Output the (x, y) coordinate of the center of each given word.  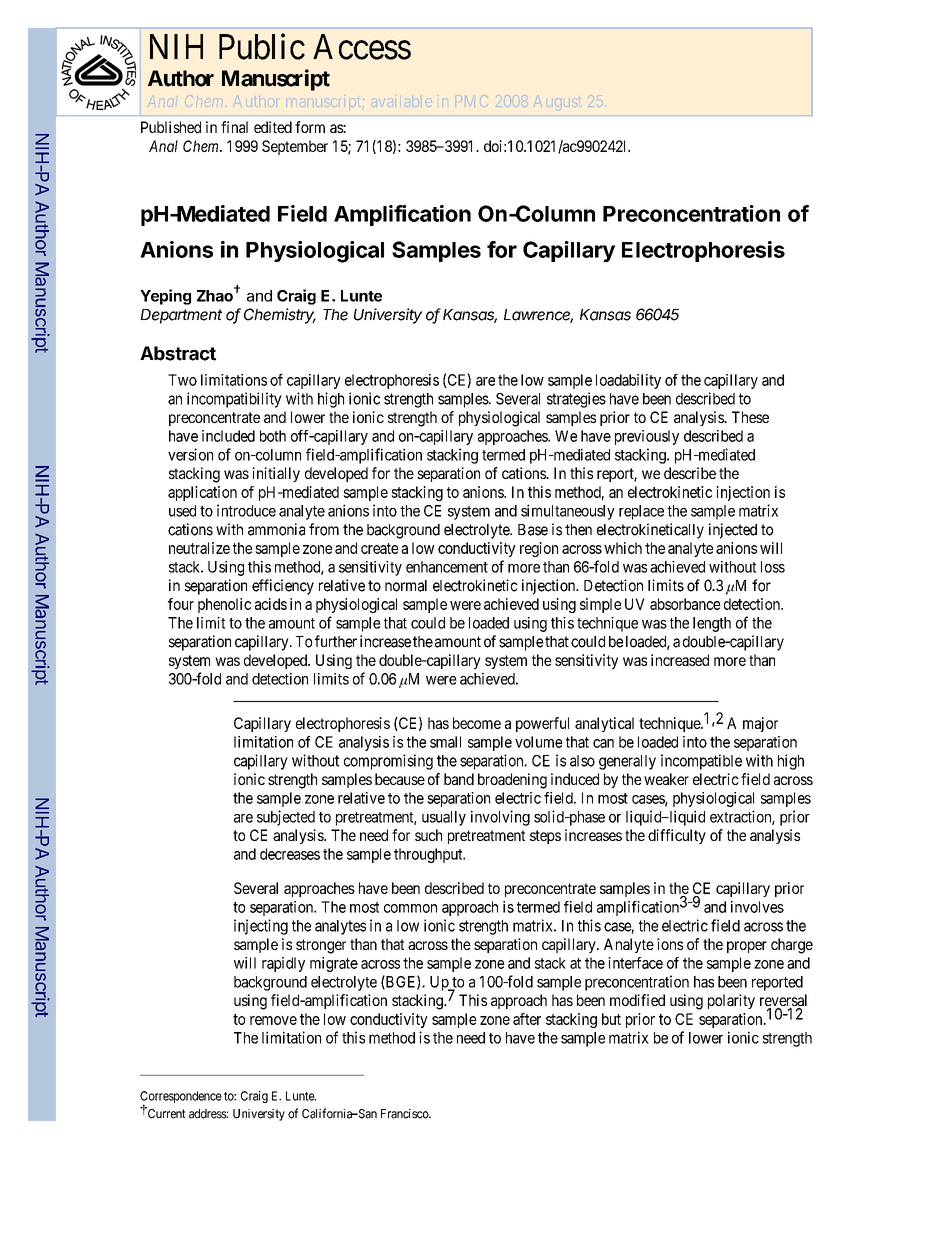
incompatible (701, 762)
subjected (286, 818)
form (310, 127)
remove (273, 1020)
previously (647, 437)
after (527, 1019)
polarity (731, 1001)
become (477, 723)
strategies (576, 400)
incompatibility (234, 400)
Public (262, 46)
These (750, 417)
